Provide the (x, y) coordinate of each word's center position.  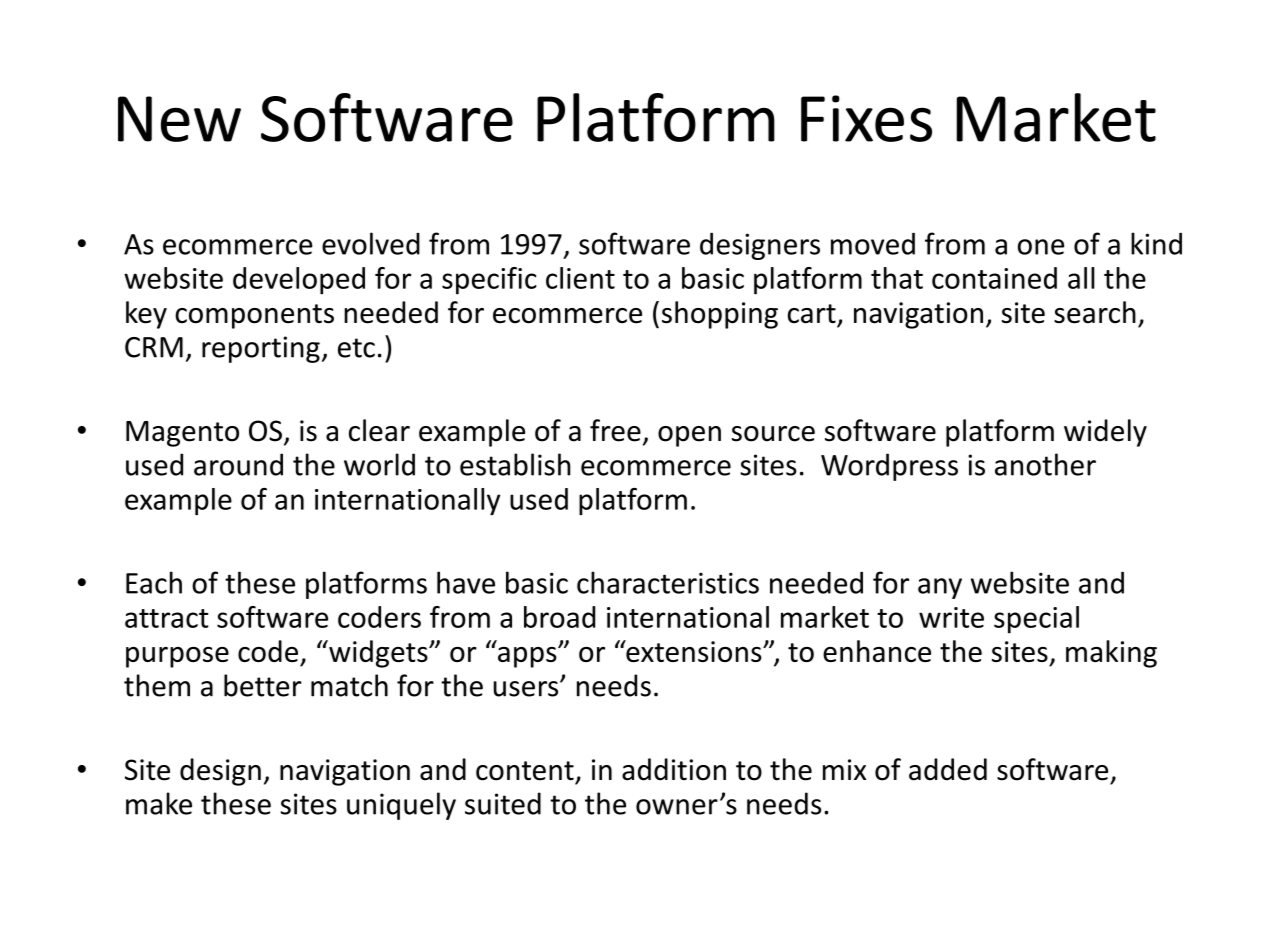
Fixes (866, 118)
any (940, 588)
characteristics (668, 582)
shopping (720, 315)
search (1095, 312)
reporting (261, 349)
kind (1156, 243)
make (159, 803)
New (179, 119)
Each (154, 582)
